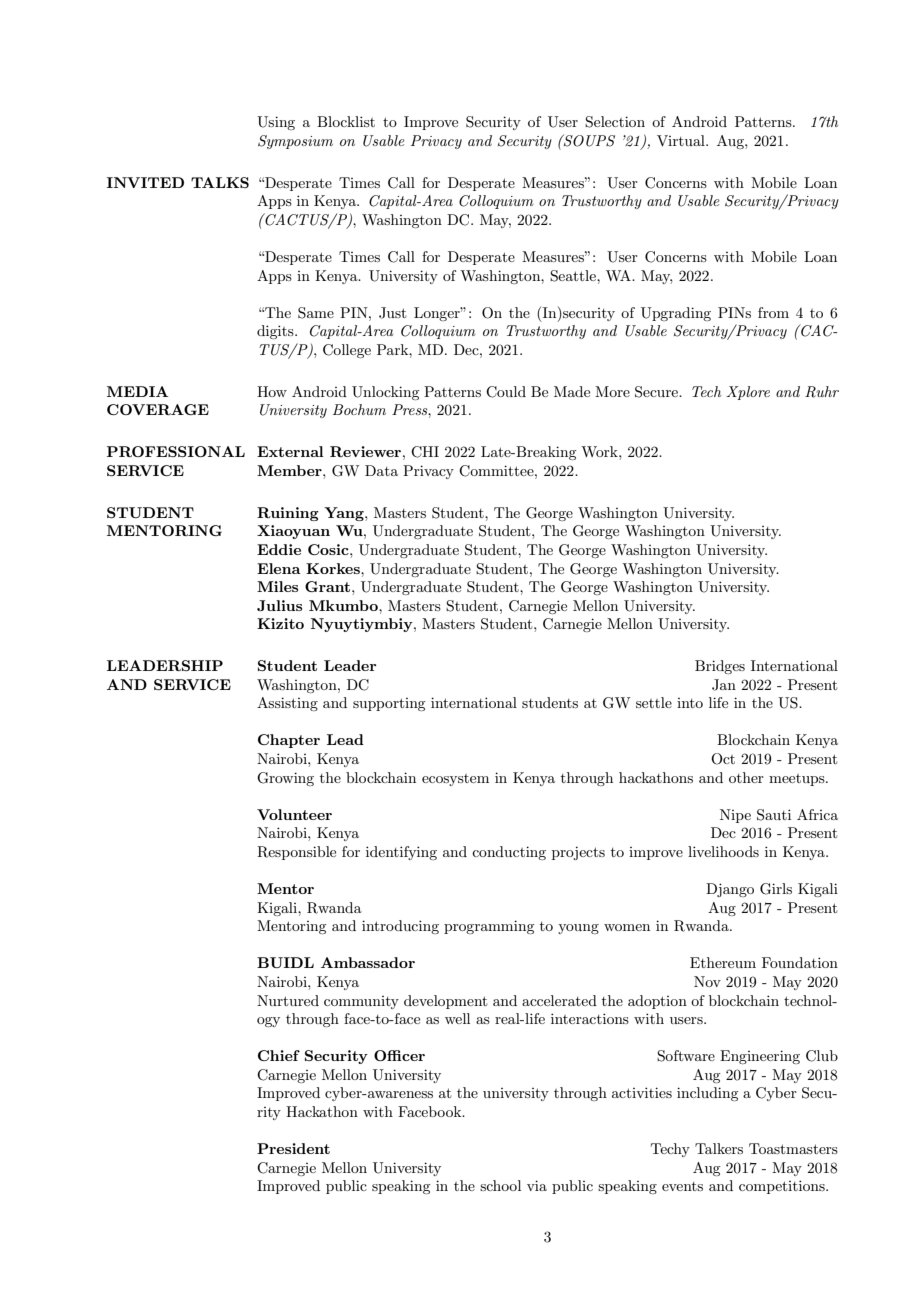  Describe the element at coordinates (489, 927) in the page. I see `programming` at that location.
